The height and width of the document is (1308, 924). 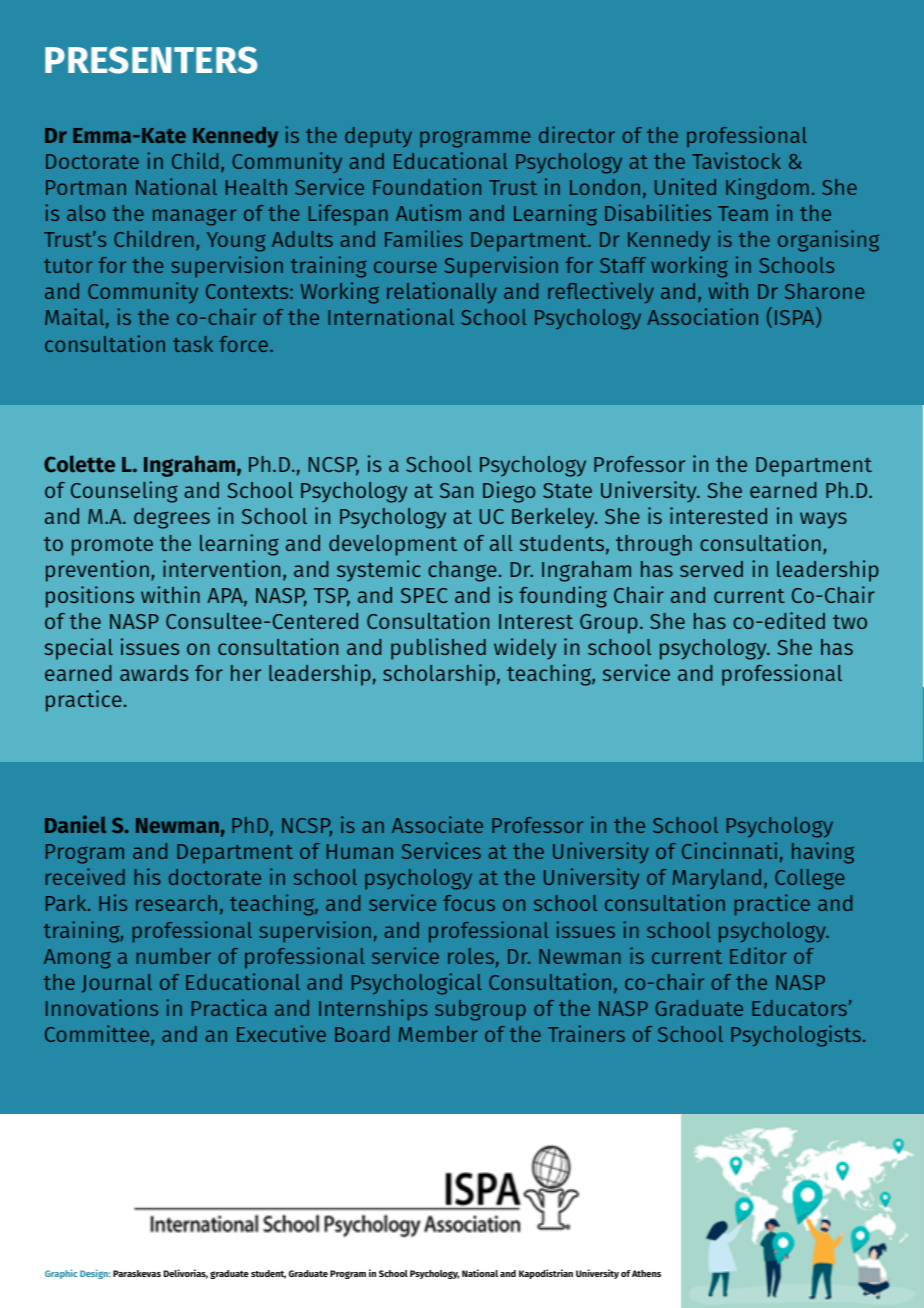 What do you see at coordinates (758, 955) in the document?
I see `Editor` at bounding box center [758, 955].
